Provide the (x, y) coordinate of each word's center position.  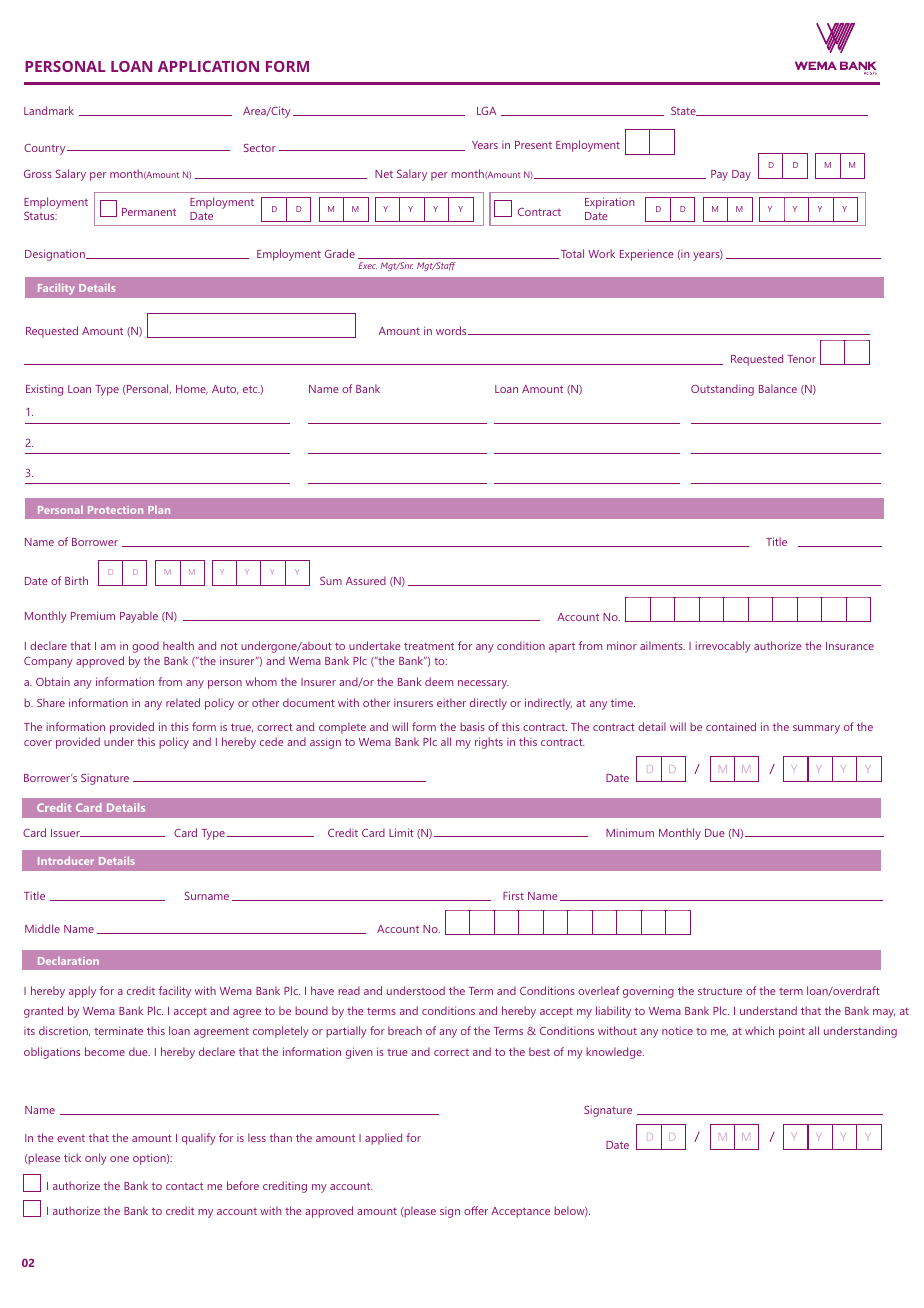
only (96, 1159)
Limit (401, 832)
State (684, 111)
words (452, 330)
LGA (486, 111)
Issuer (66, 833)
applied (383, 1139)
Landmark (49, 110)
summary (816, 729)
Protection (115, 510)
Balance (778, 388)
